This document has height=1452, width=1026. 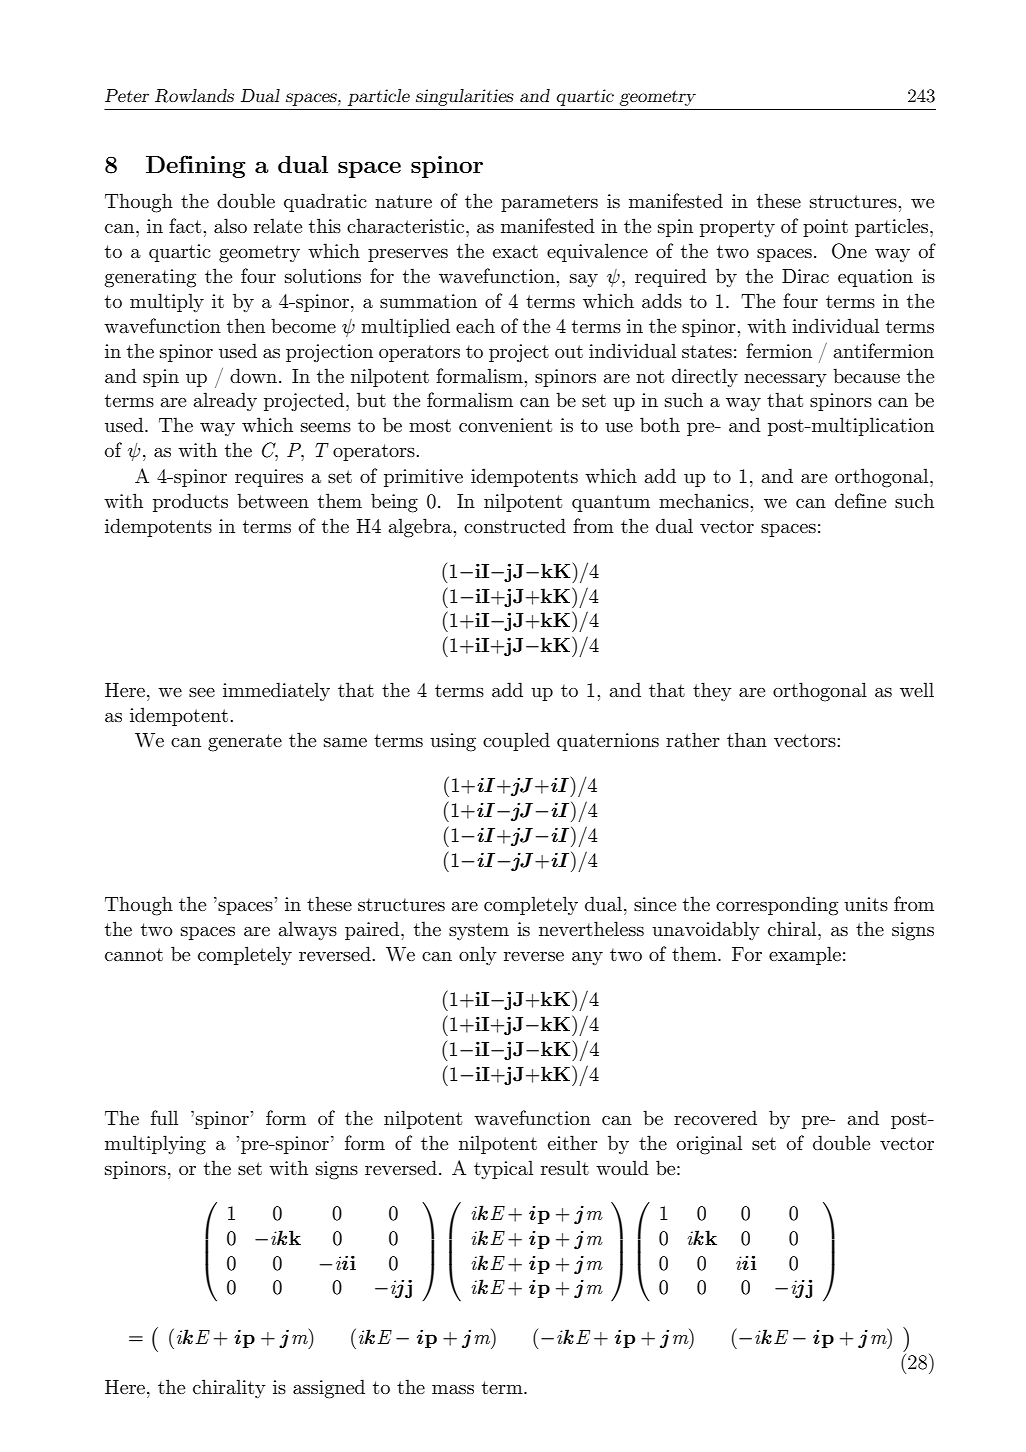 I want to click on Defining, so click(x=195, y=166).
